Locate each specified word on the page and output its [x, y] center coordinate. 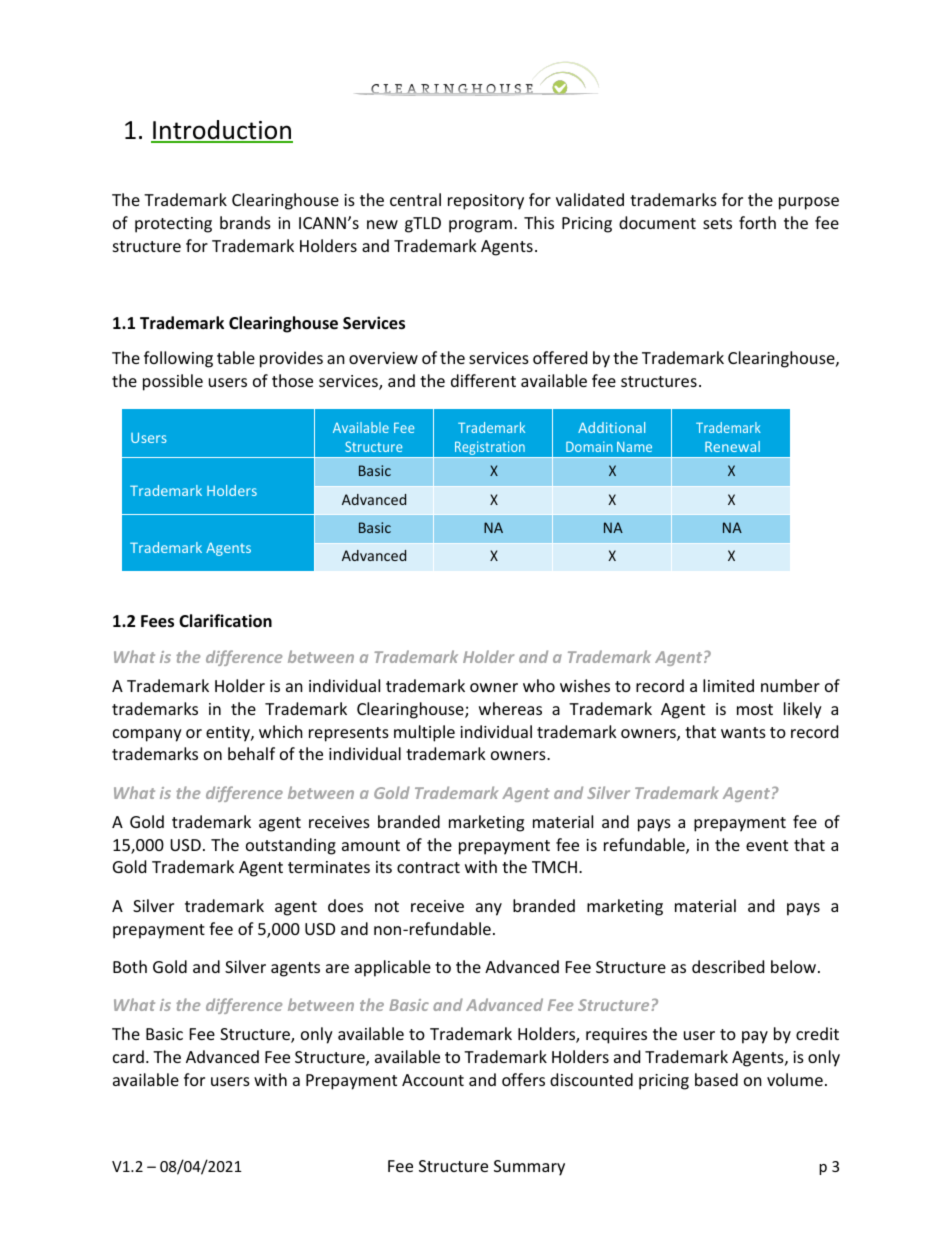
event [767, 845]
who [539, 685]
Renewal [732, 446]
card [128, 1056]
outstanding [291, 846]
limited [728, 685]
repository [486, 202]
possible [173, 382]
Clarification [225, 621]
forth [757, 222]
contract [428, 867]
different [483, 380]
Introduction [222, 131]
